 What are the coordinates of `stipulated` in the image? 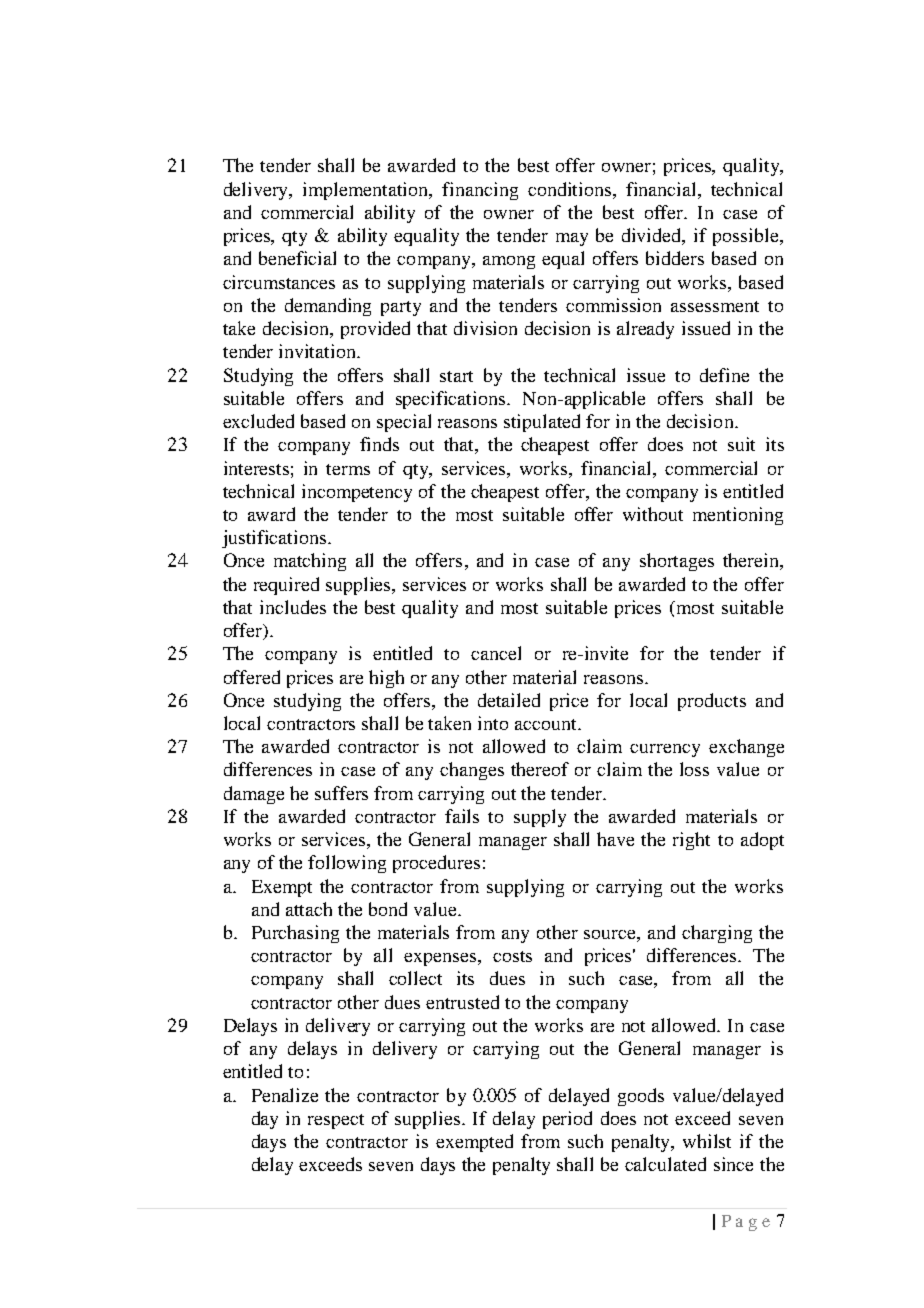 It's located at (542, 423).
